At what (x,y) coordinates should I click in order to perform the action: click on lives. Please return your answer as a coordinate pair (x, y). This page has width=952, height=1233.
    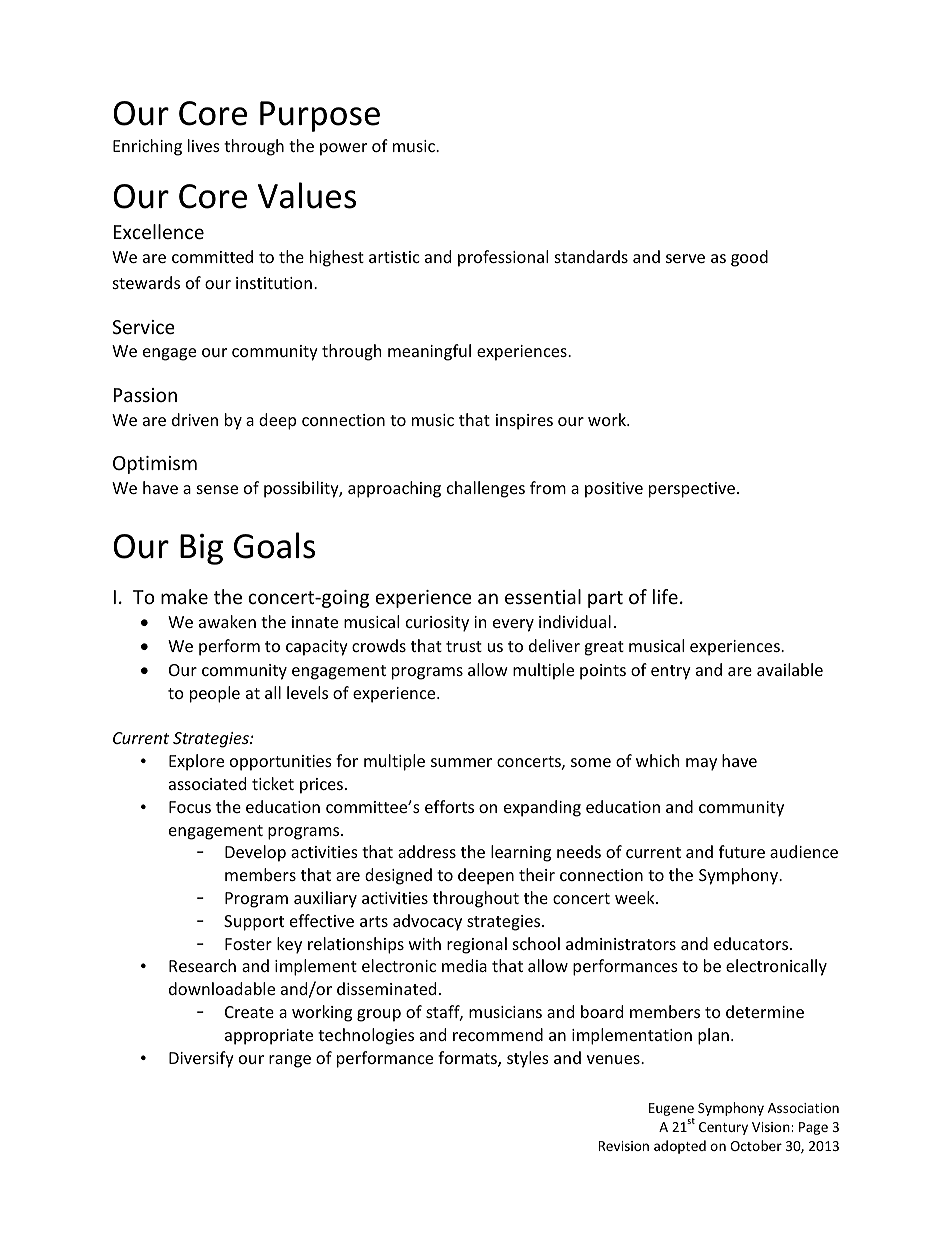
    Looking at the image, I should click on (204, 145).
